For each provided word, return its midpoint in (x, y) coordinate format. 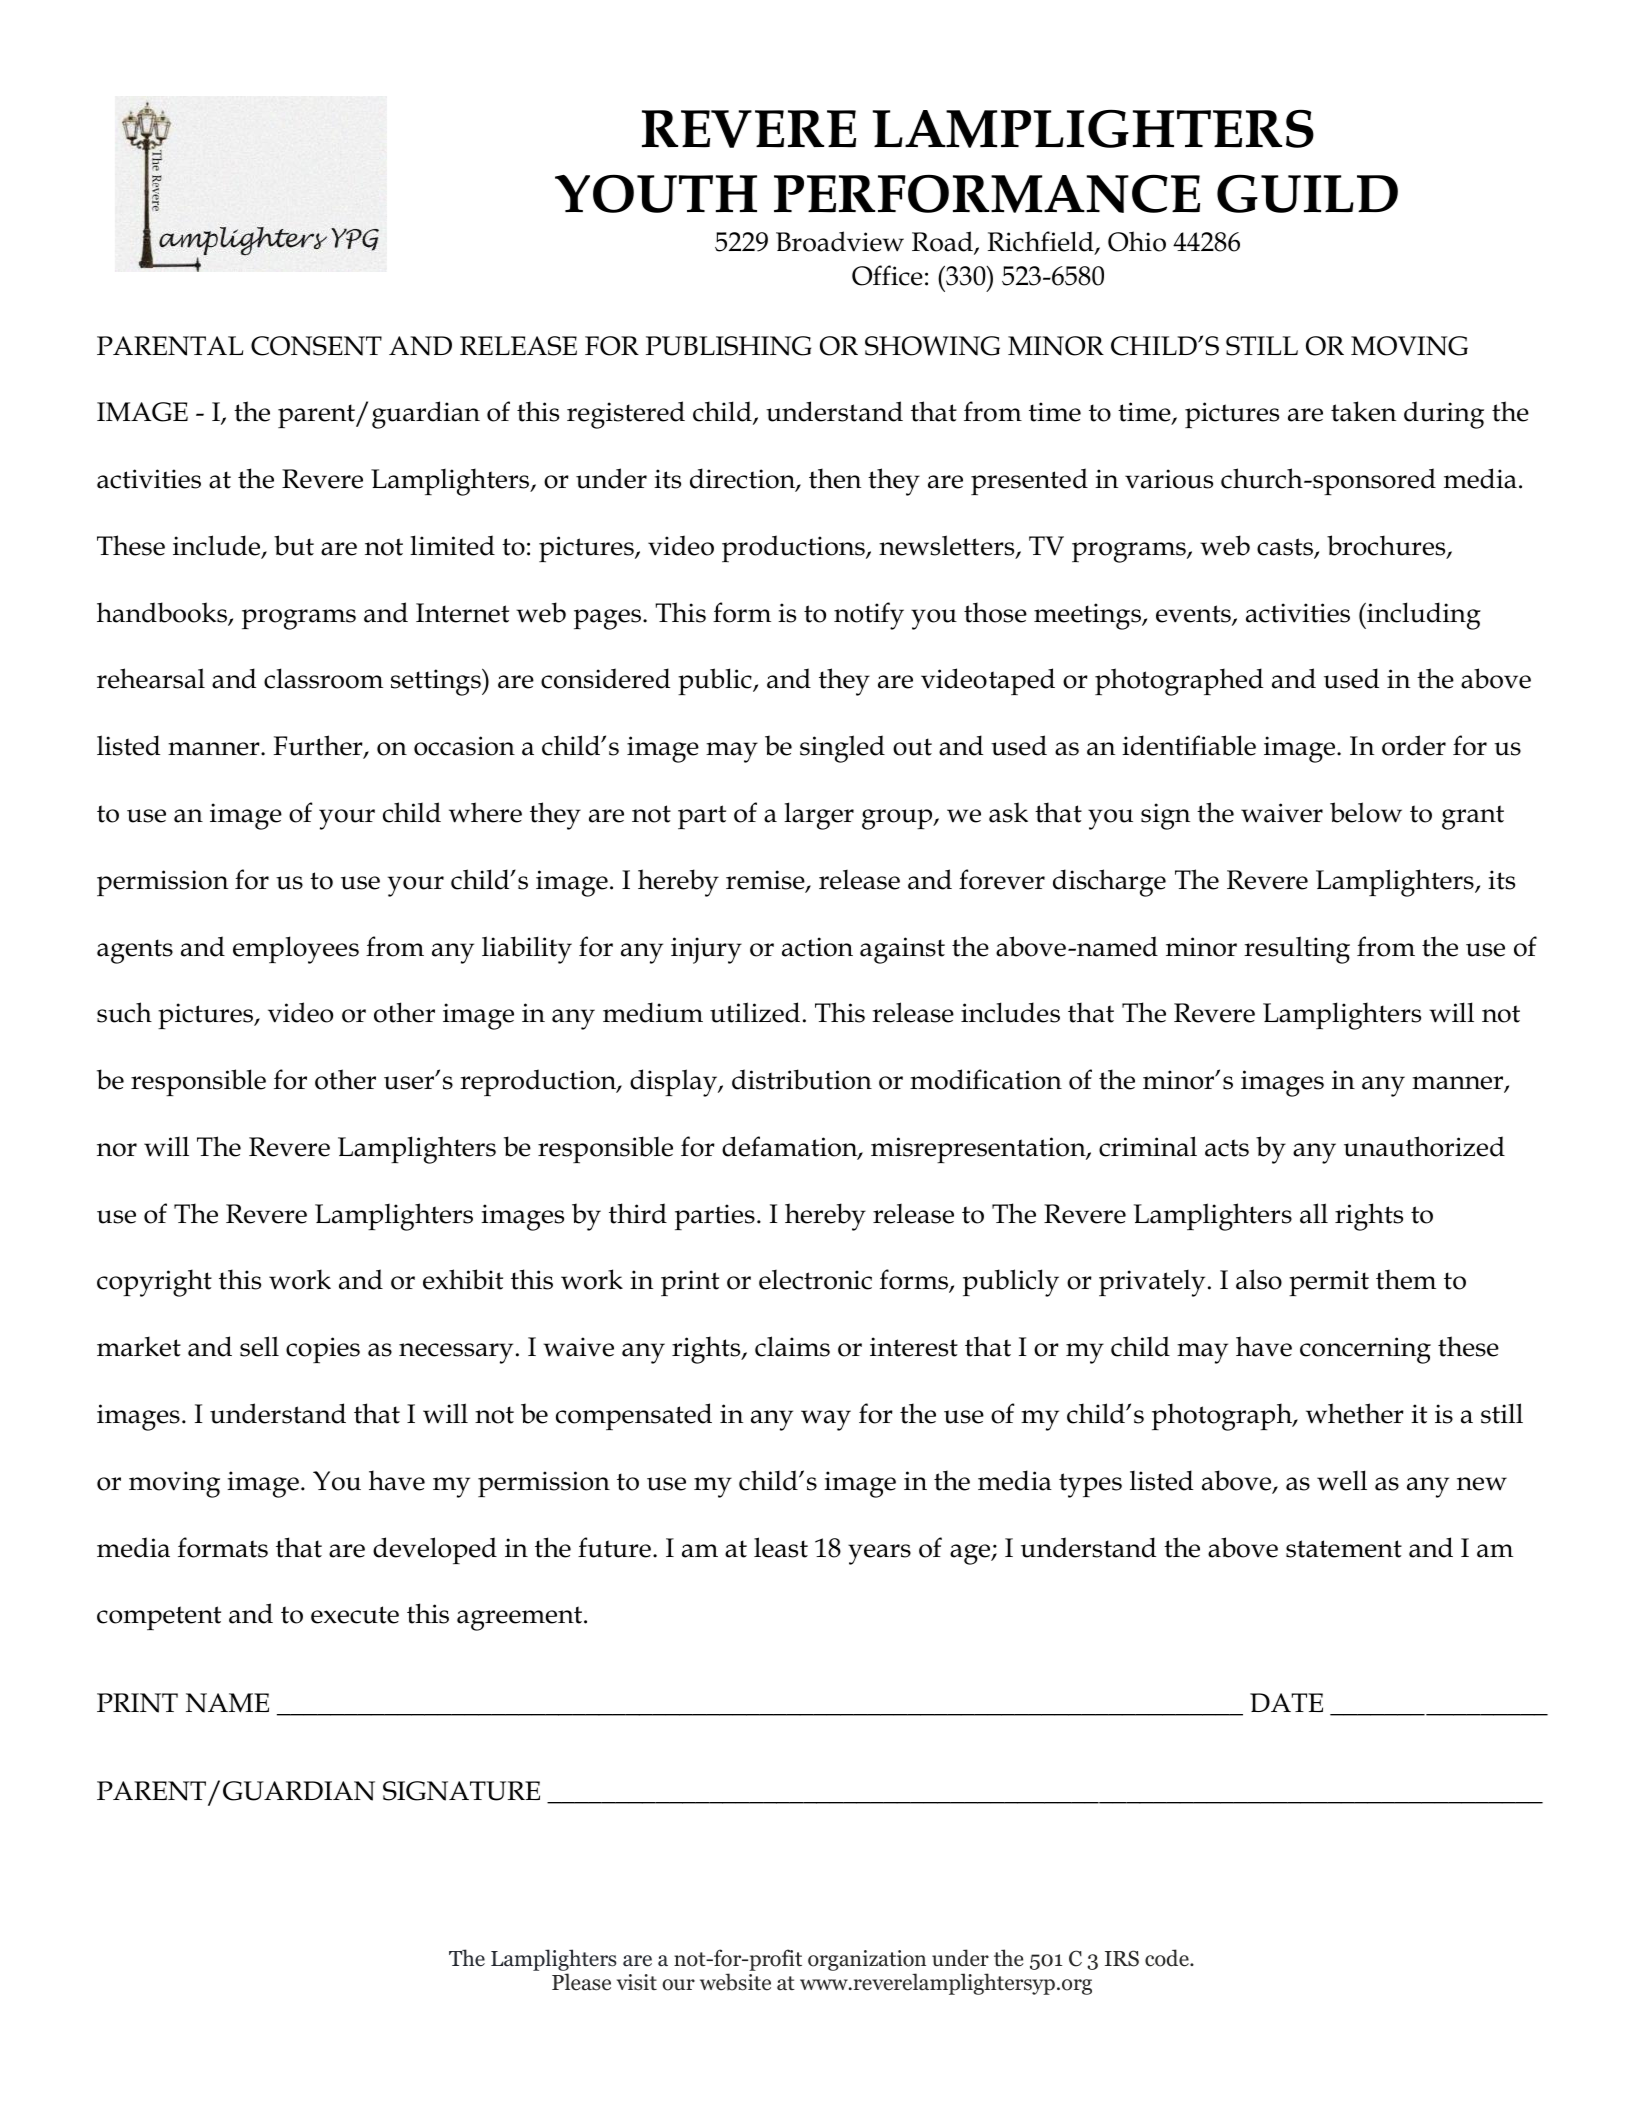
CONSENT (316, 346)
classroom (323, 678)
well (1342, 1480)
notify (869, 616)
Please (581, 1982)
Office (887, 275)
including (1423, 616)
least (781, 1547)
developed (435, 1550)
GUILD (1307, 194)
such (124, 1012)
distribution (802, 1079)
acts (1227, 1148)
